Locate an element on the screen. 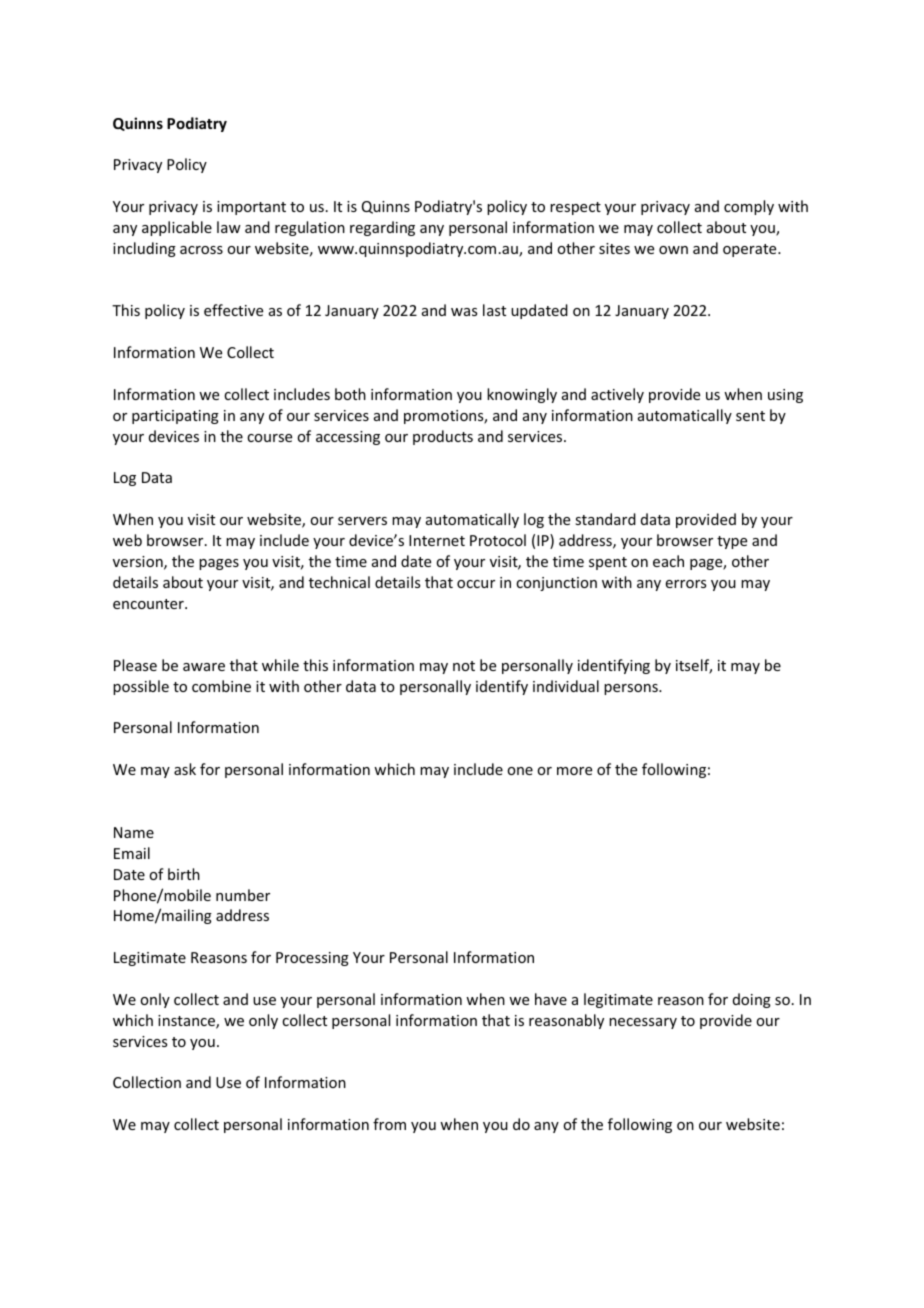 The image size is (924, 1308). sent is located at coordinates (750, 416).
